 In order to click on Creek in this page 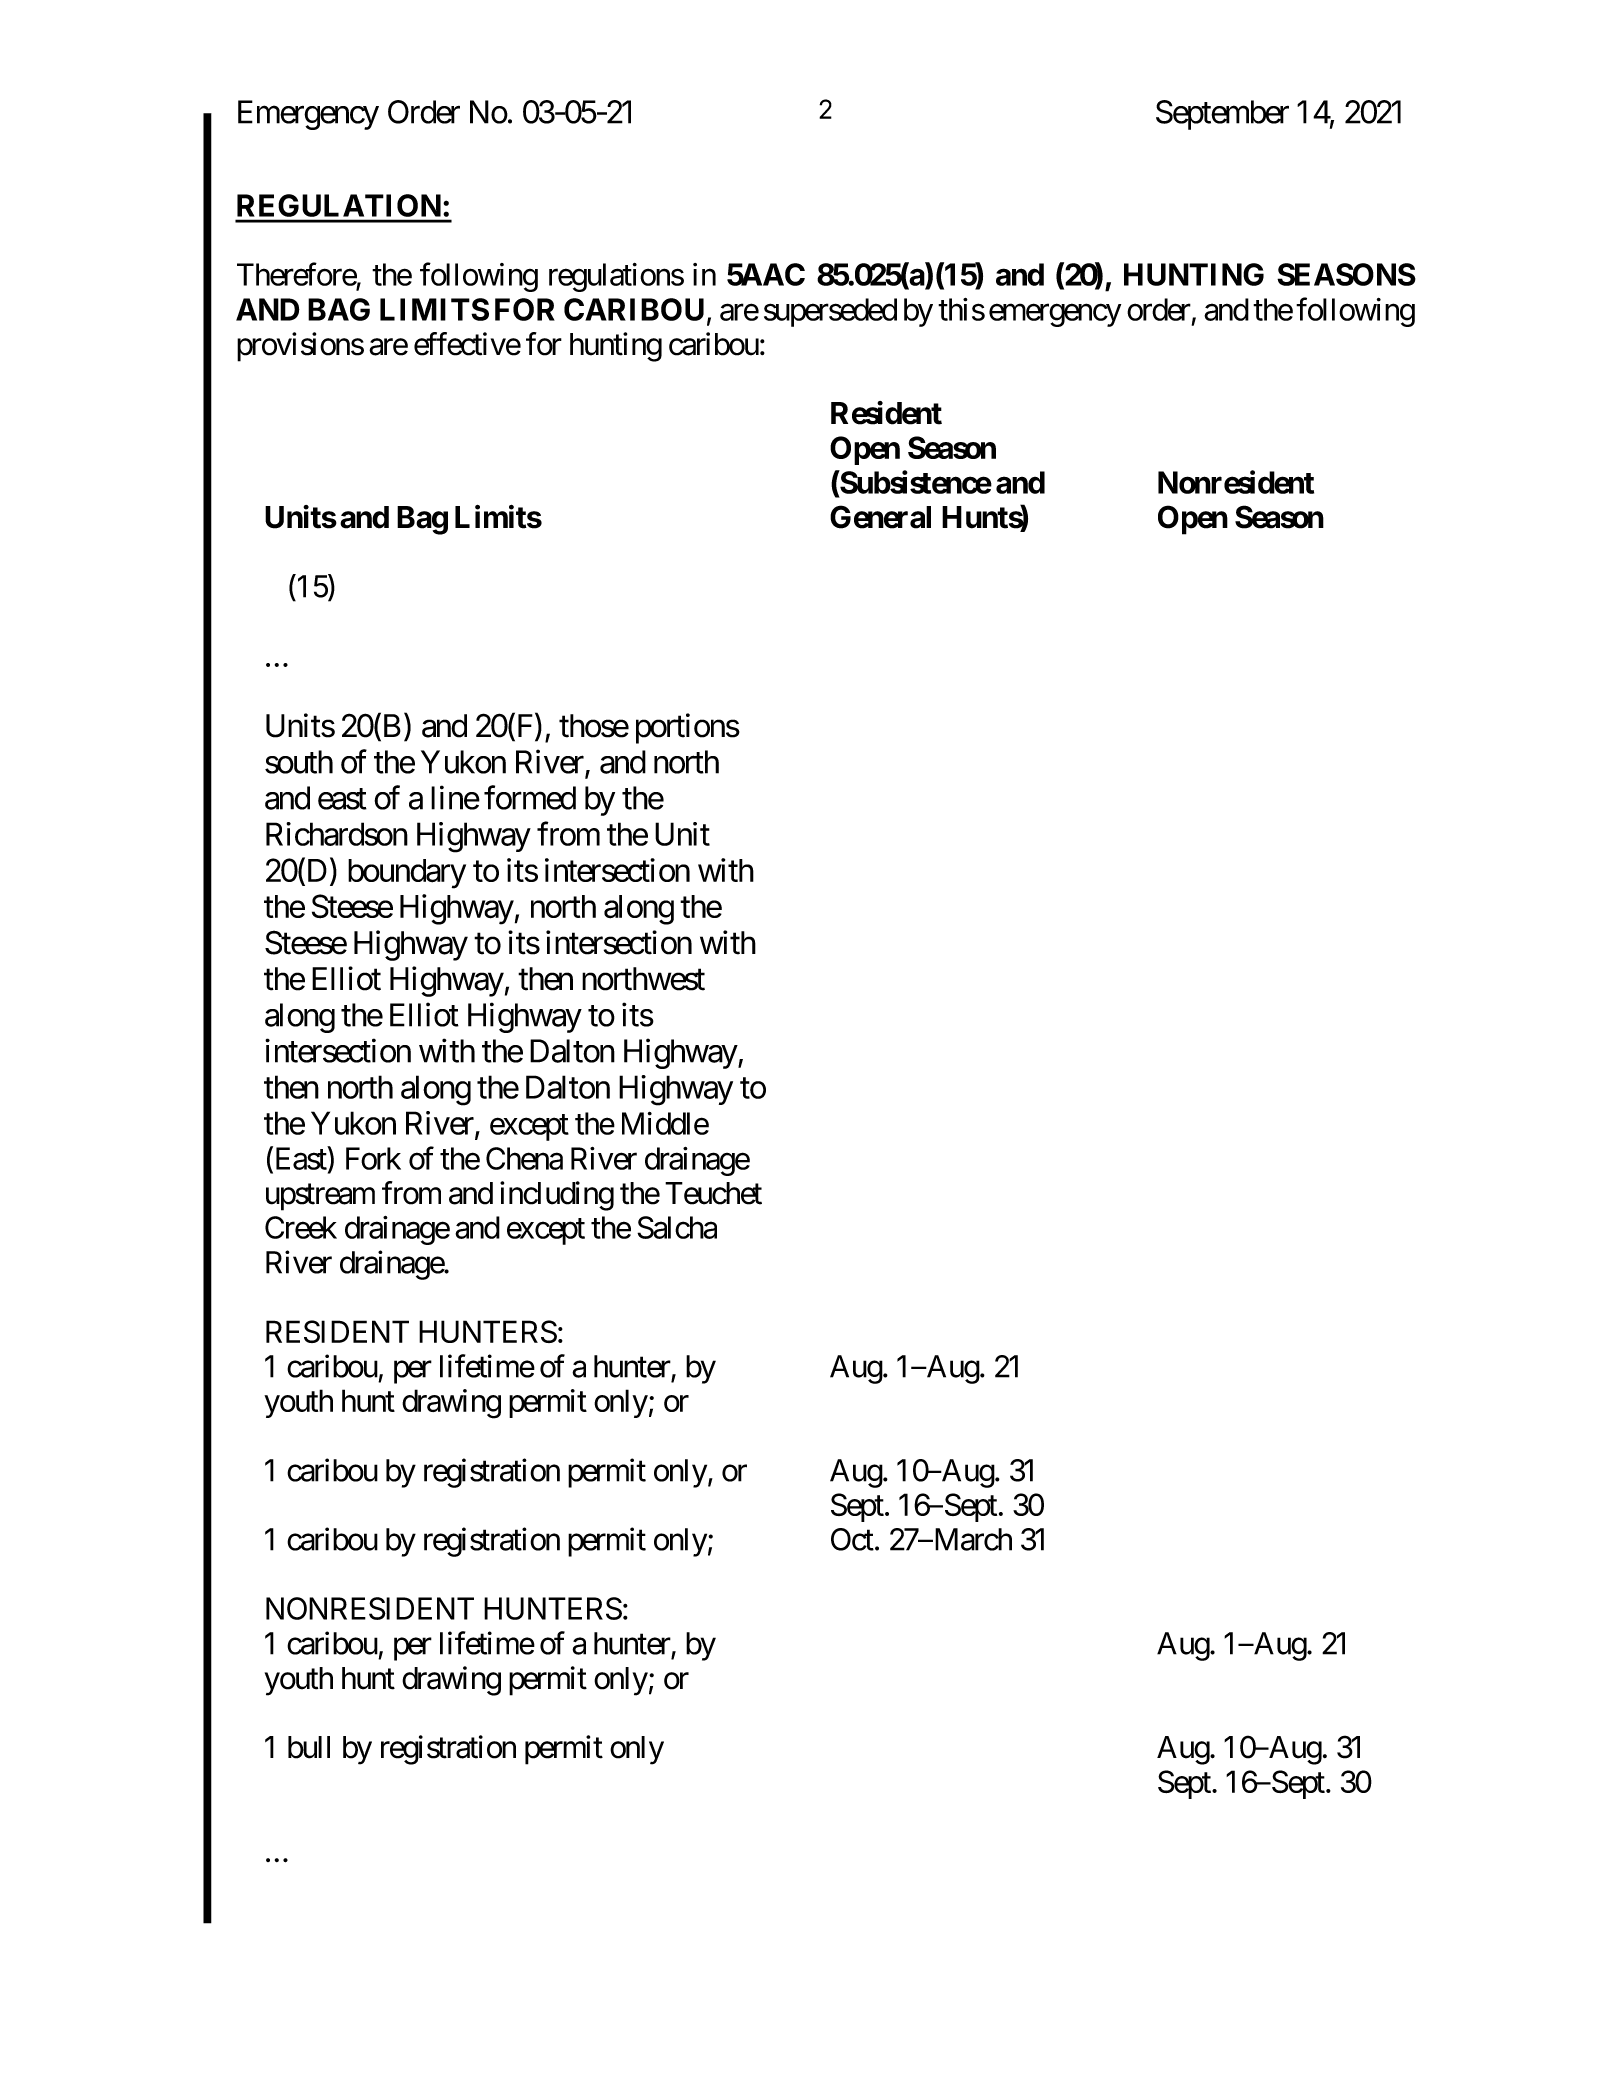, I will do `click(301, 1227)`.
